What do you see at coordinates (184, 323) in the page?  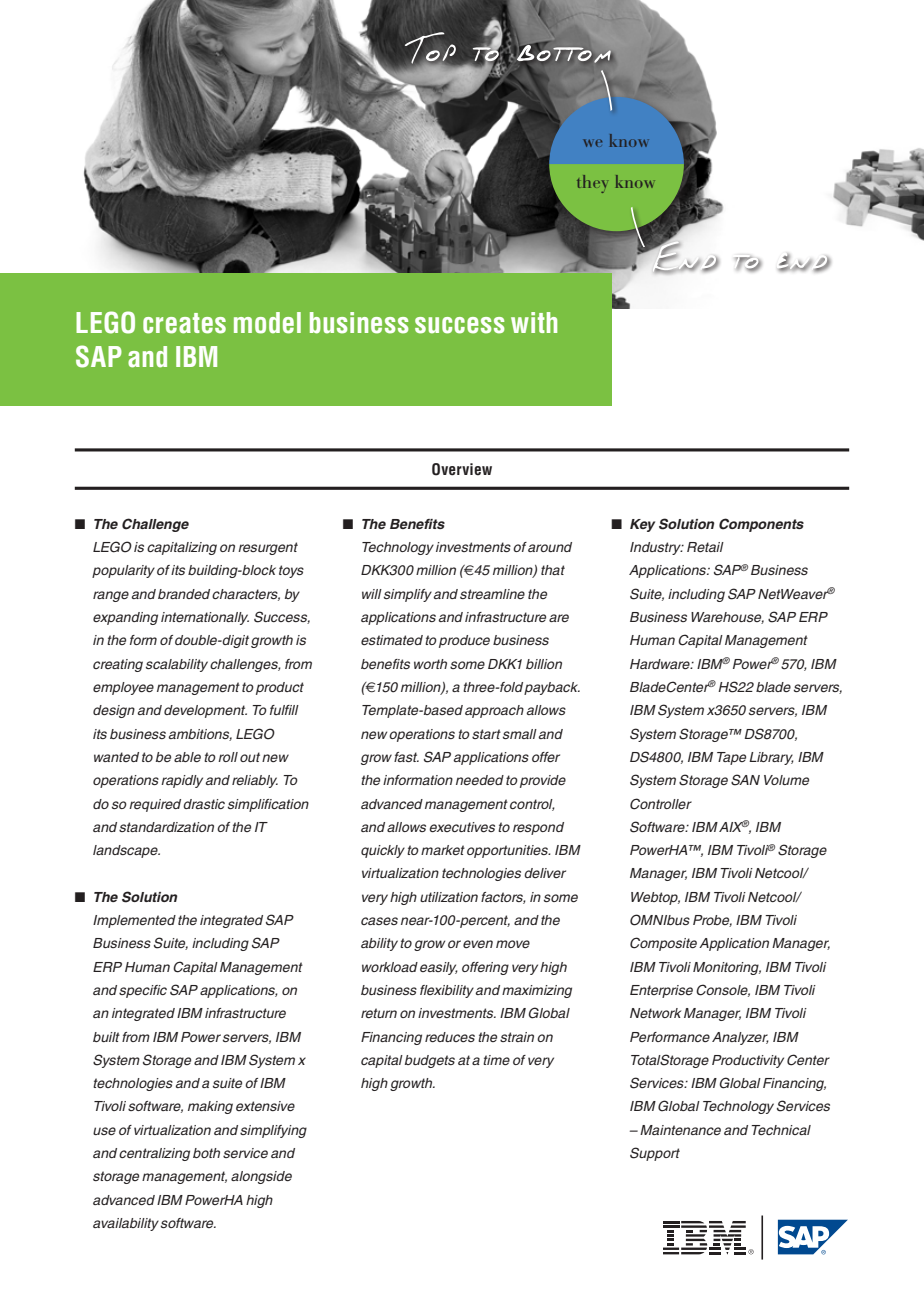 I see `creates` at bounding box center [184, 323].
